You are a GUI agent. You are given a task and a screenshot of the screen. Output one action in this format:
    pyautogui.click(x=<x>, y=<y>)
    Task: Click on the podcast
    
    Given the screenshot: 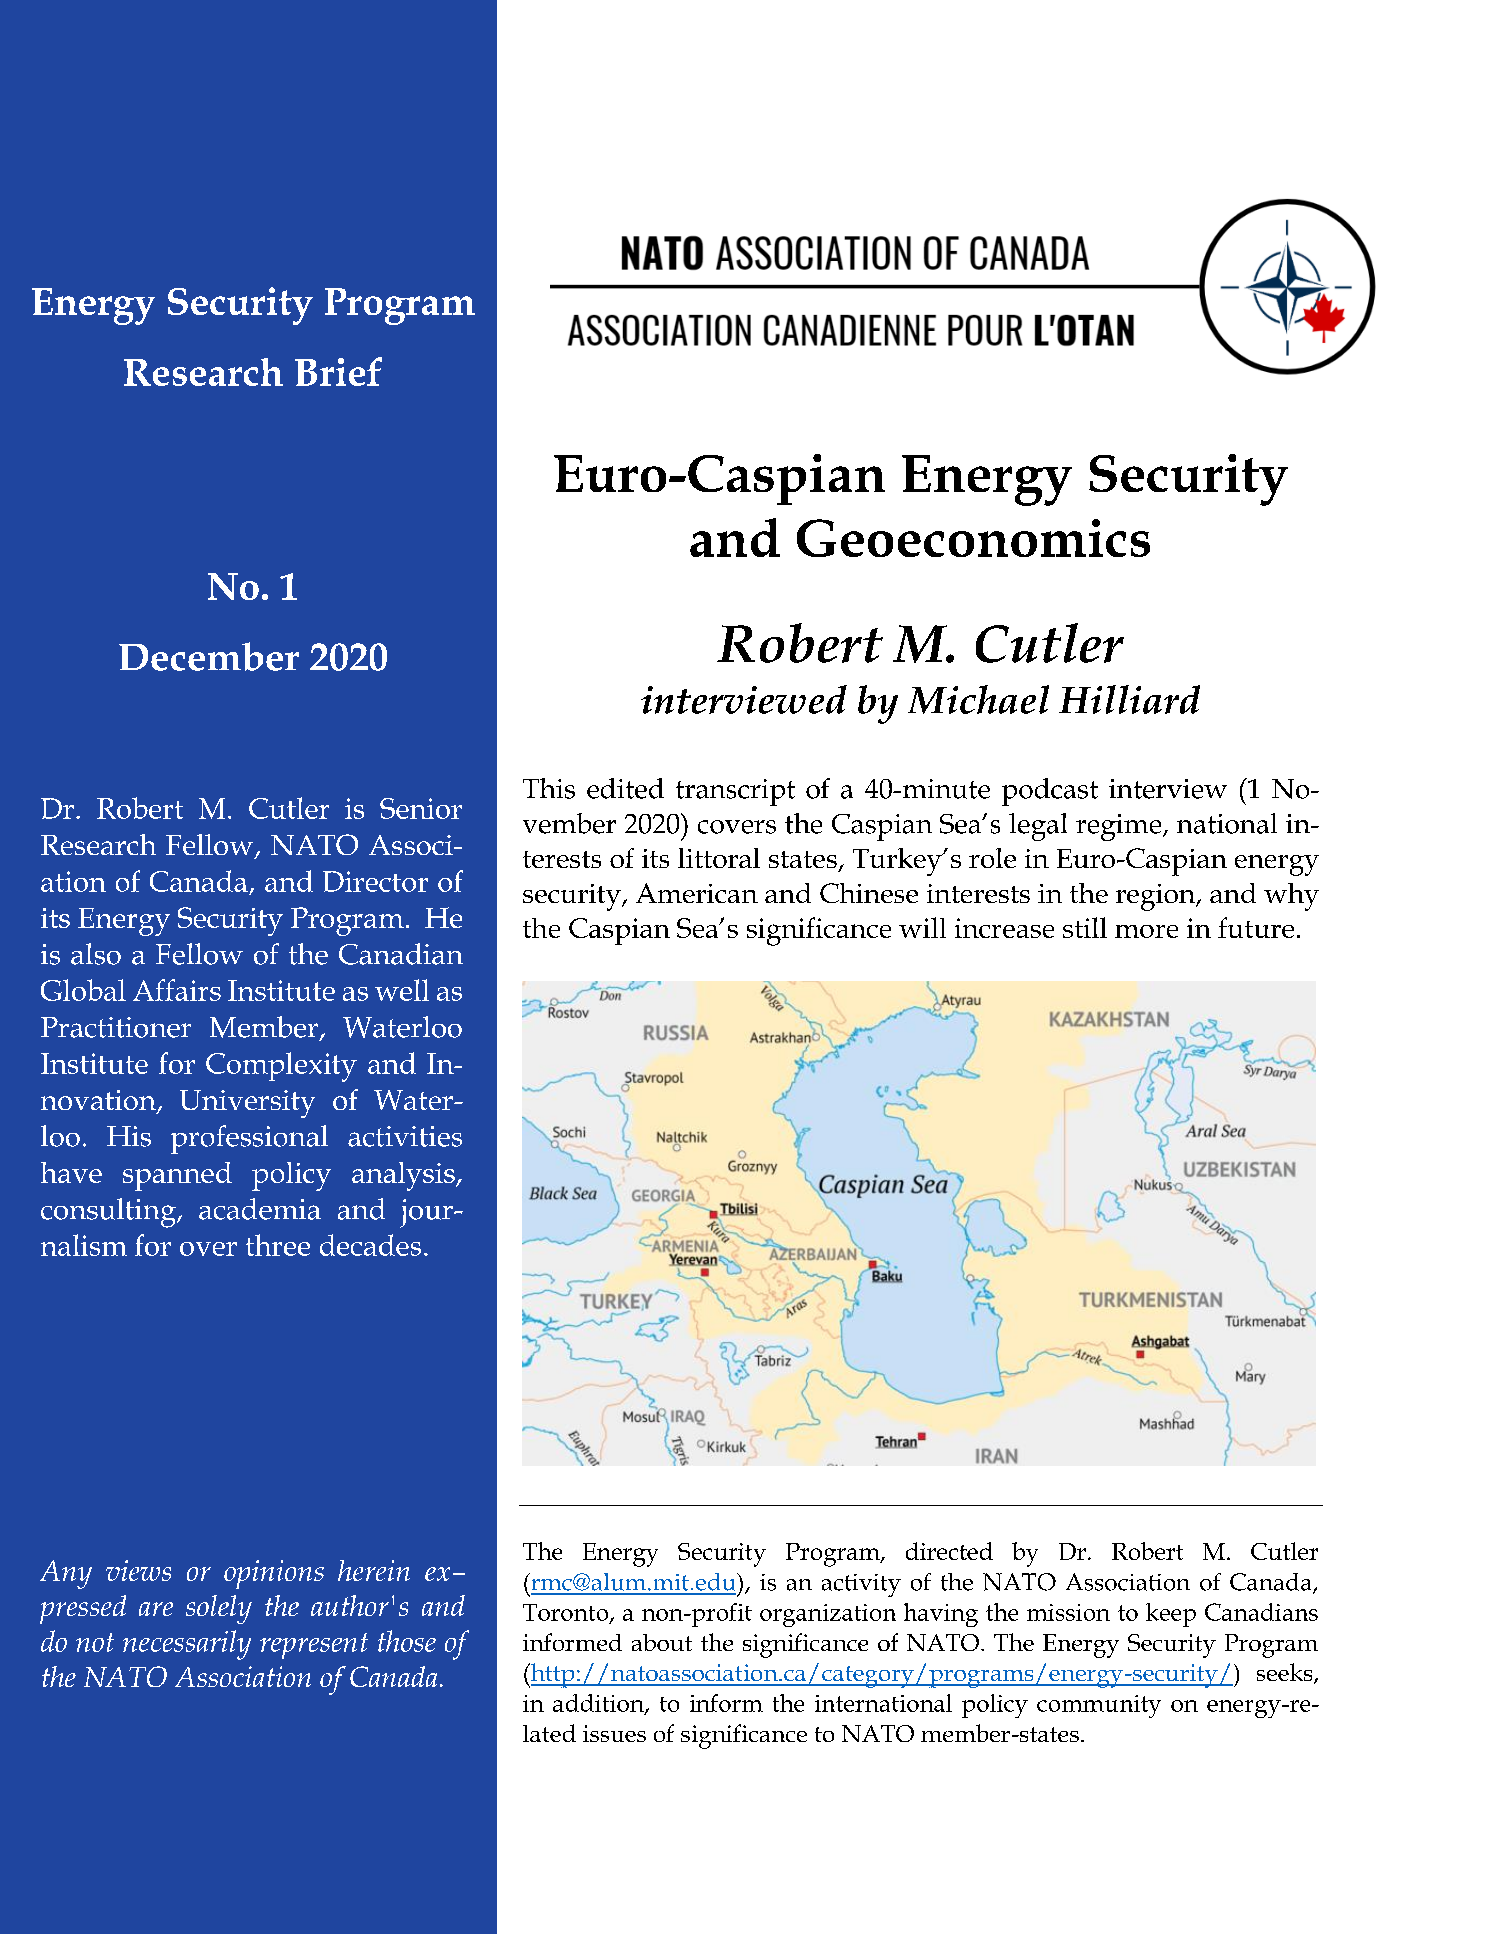 What is the action you would take?
    pyautogui.click(x=1050, y=792)
